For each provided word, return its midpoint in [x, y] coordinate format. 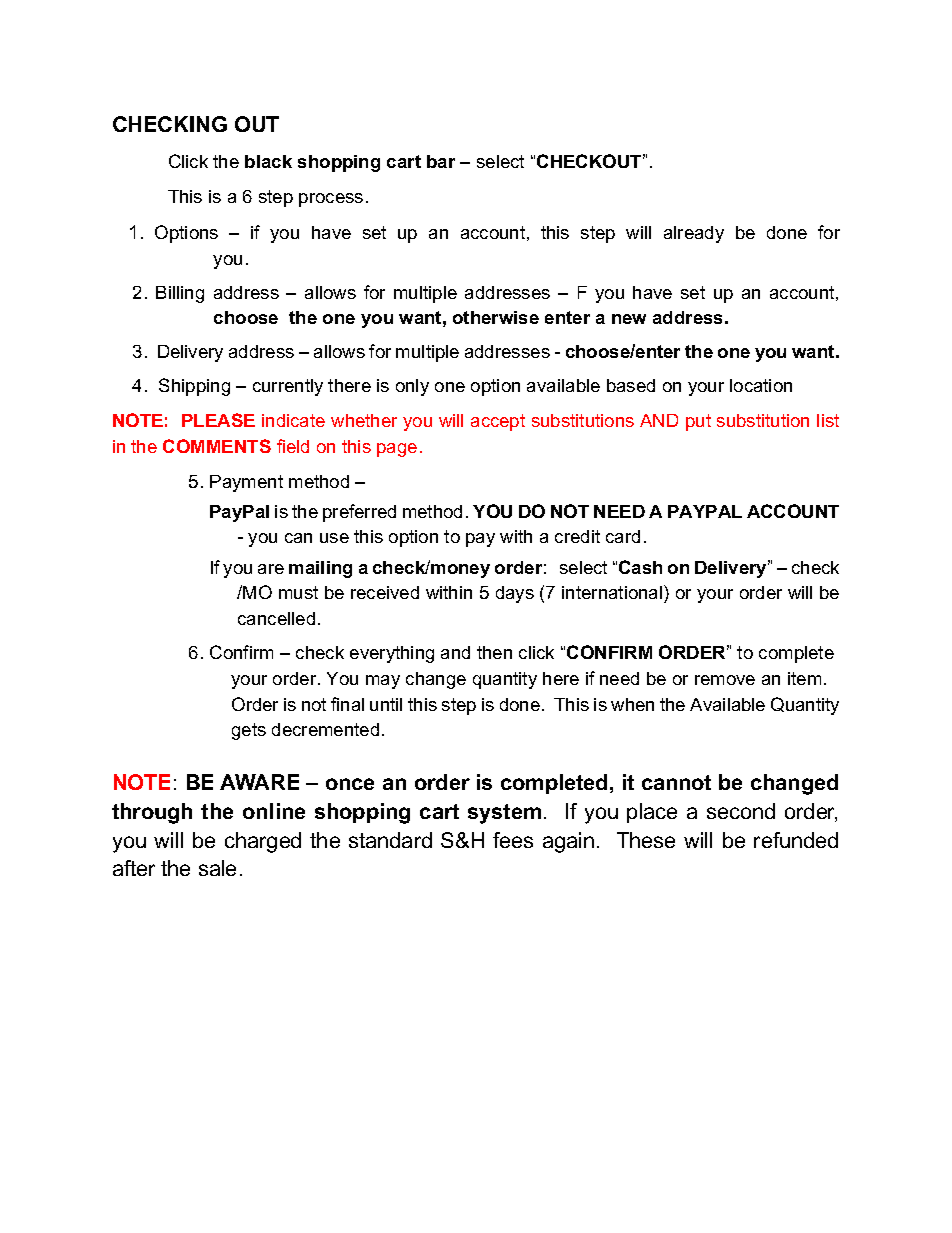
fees [513, 840]
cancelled [276, 618]
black [268, 161]
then [494, 652]
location [761, 385]
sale [217, 868]
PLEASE [218, 420]
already [694, 234]
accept [498, 422]
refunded [796, 840]
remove [725, 680]
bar [441, 161]
